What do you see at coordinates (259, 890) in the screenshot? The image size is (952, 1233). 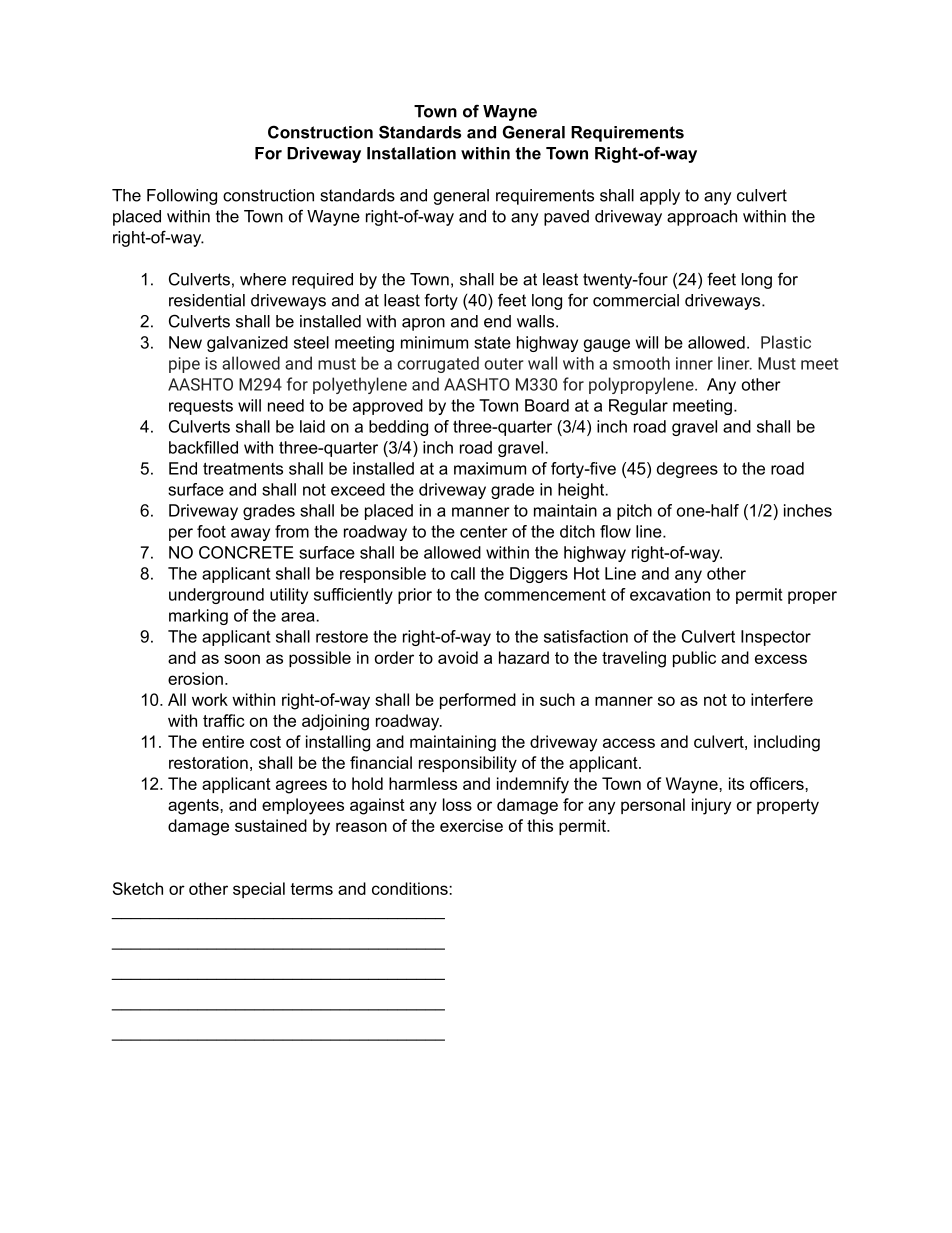 I see `special` at bounding box center [259, 890].
